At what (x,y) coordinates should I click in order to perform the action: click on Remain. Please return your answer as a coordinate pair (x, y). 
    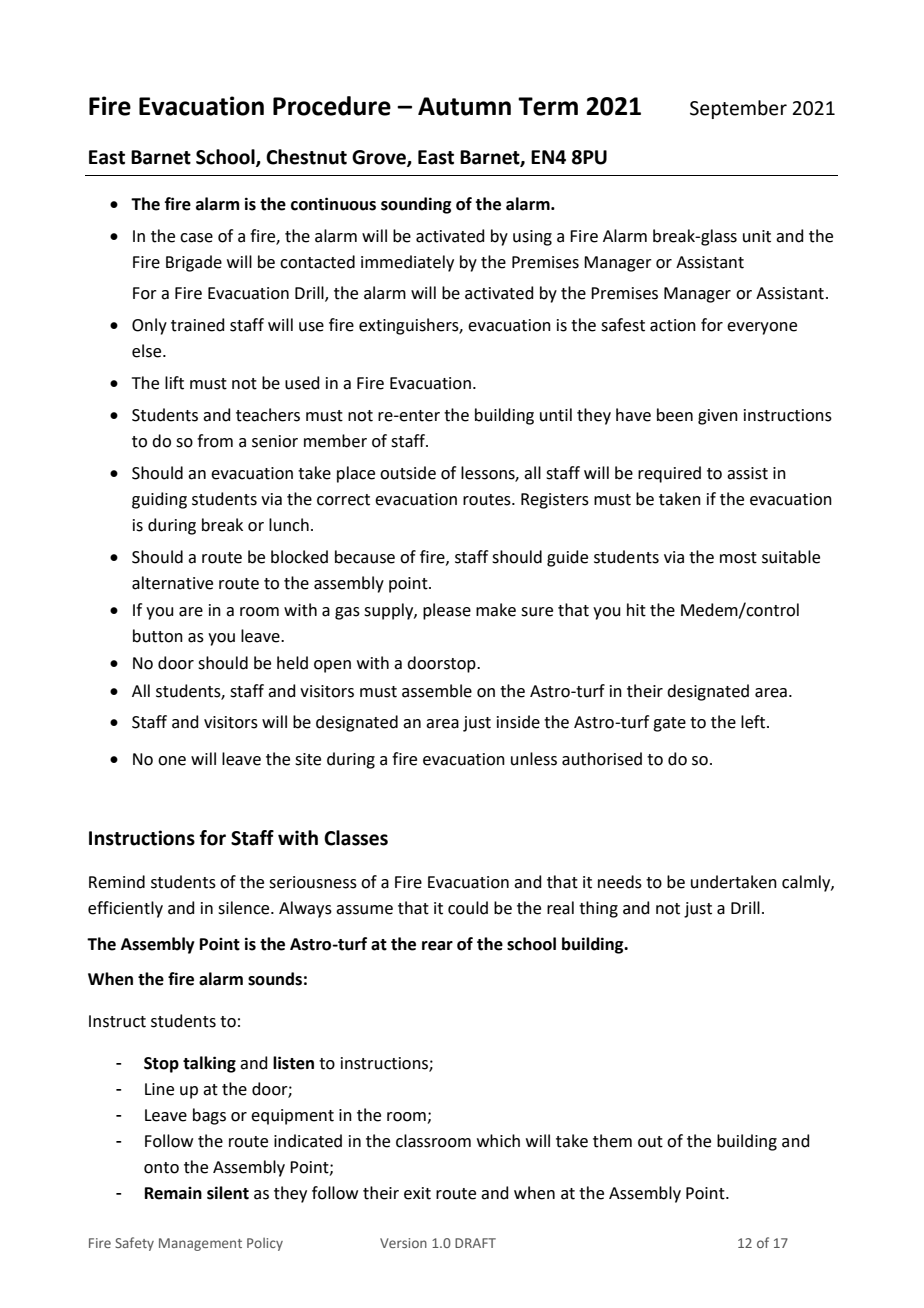
    Looking at the image, I should click on (173, 1193).
